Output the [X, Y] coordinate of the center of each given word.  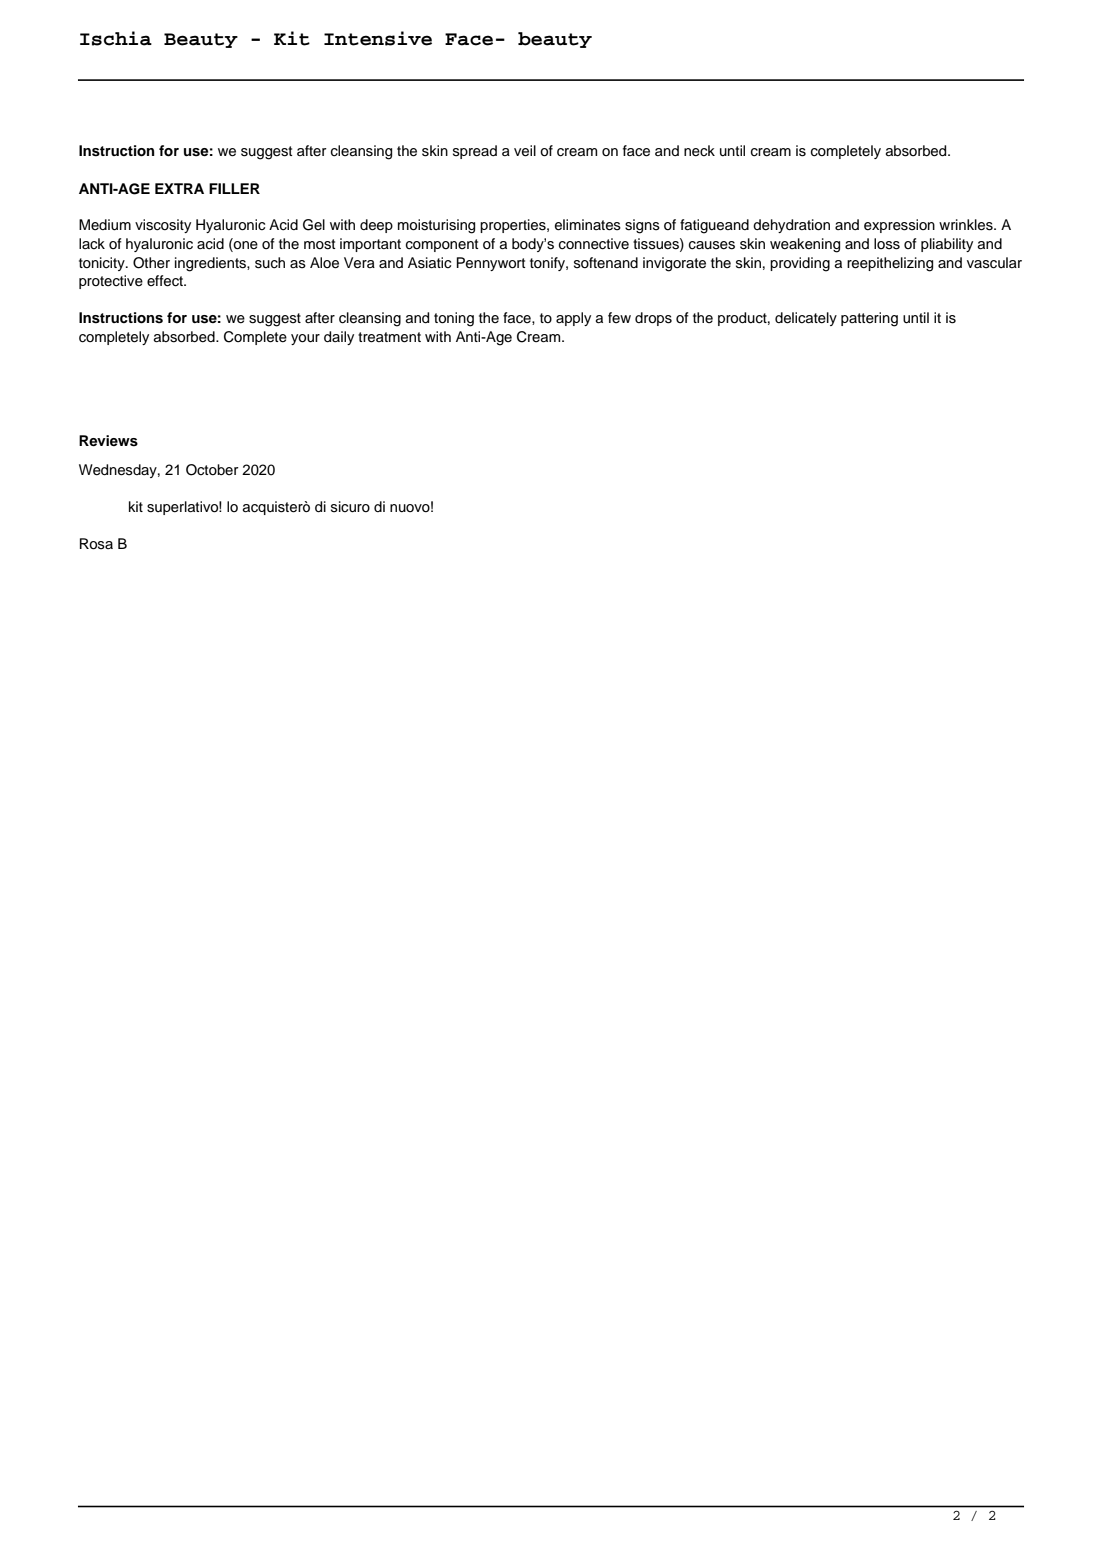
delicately [806, 319]
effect [166, 281]
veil [525, 151]
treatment [389, 337]
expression [899, 226]
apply [573, 319]
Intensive [378, 38]
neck [699, 151]
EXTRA [179, 188]
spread [475, 152]
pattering [869, 319]
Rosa [96, 544]
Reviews [108, 441]
